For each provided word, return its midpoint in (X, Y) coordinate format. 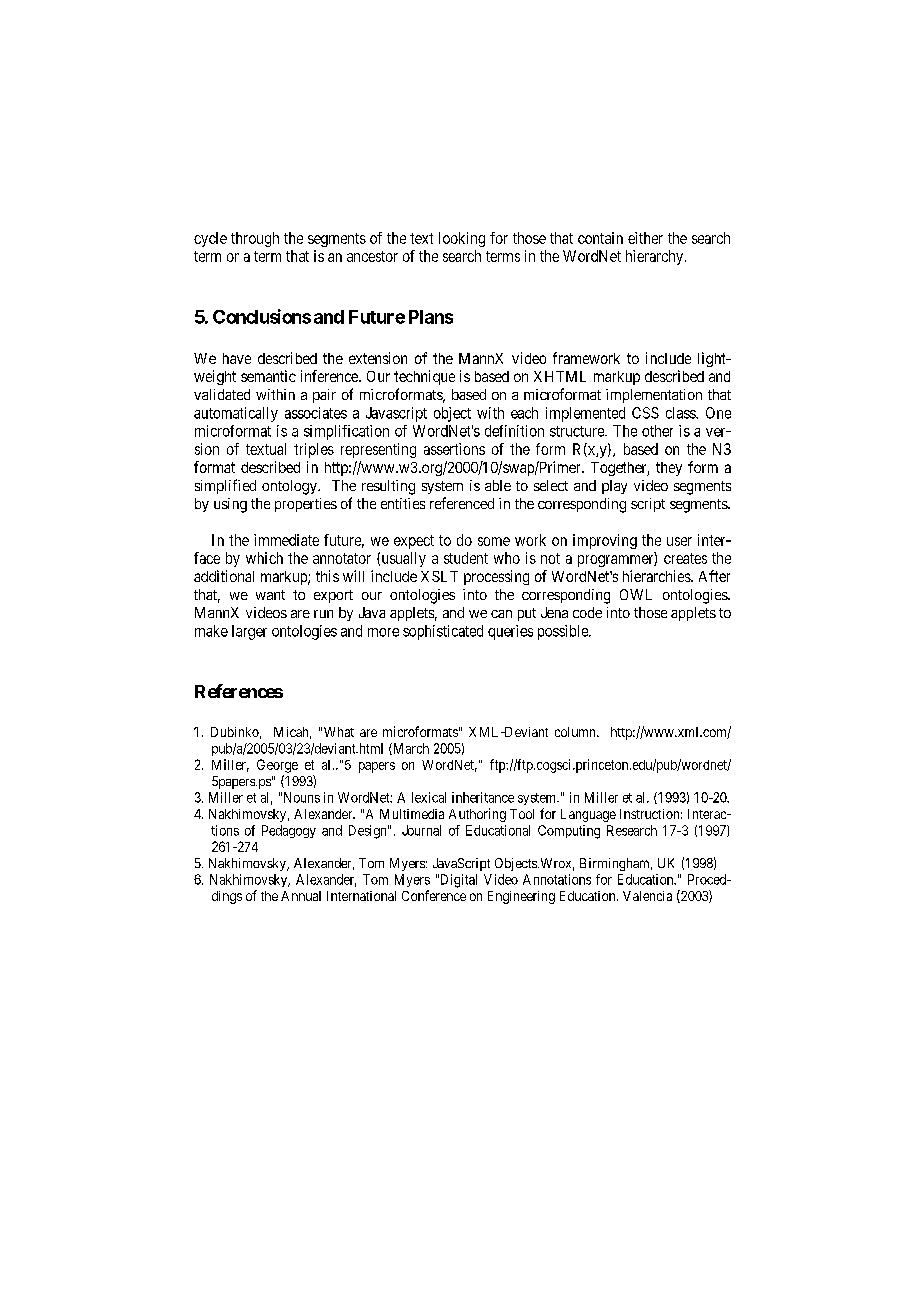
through (255, 239)
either (645, 238)
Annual (301, 896)
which (264, 558)
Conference (434, 895)
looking (462, 239)
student (466, 558)
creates (685, 558)
